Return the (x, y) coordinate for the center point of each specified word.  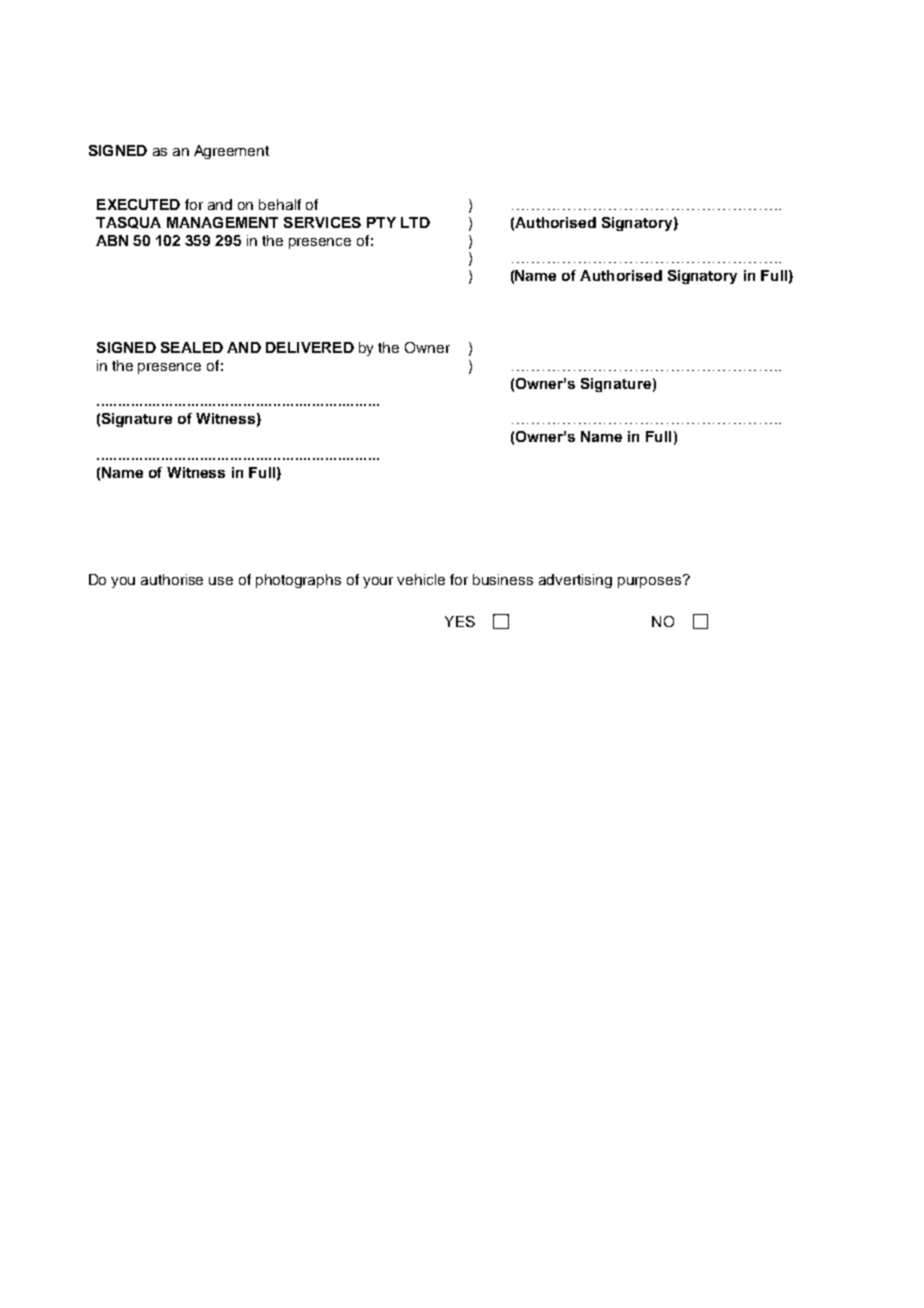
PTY (381, 222)
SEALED (192, 347)
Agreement (231, 152)
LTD (415, 222)
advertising (575, 581)
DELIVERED (310, 347)
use (221, 581)
